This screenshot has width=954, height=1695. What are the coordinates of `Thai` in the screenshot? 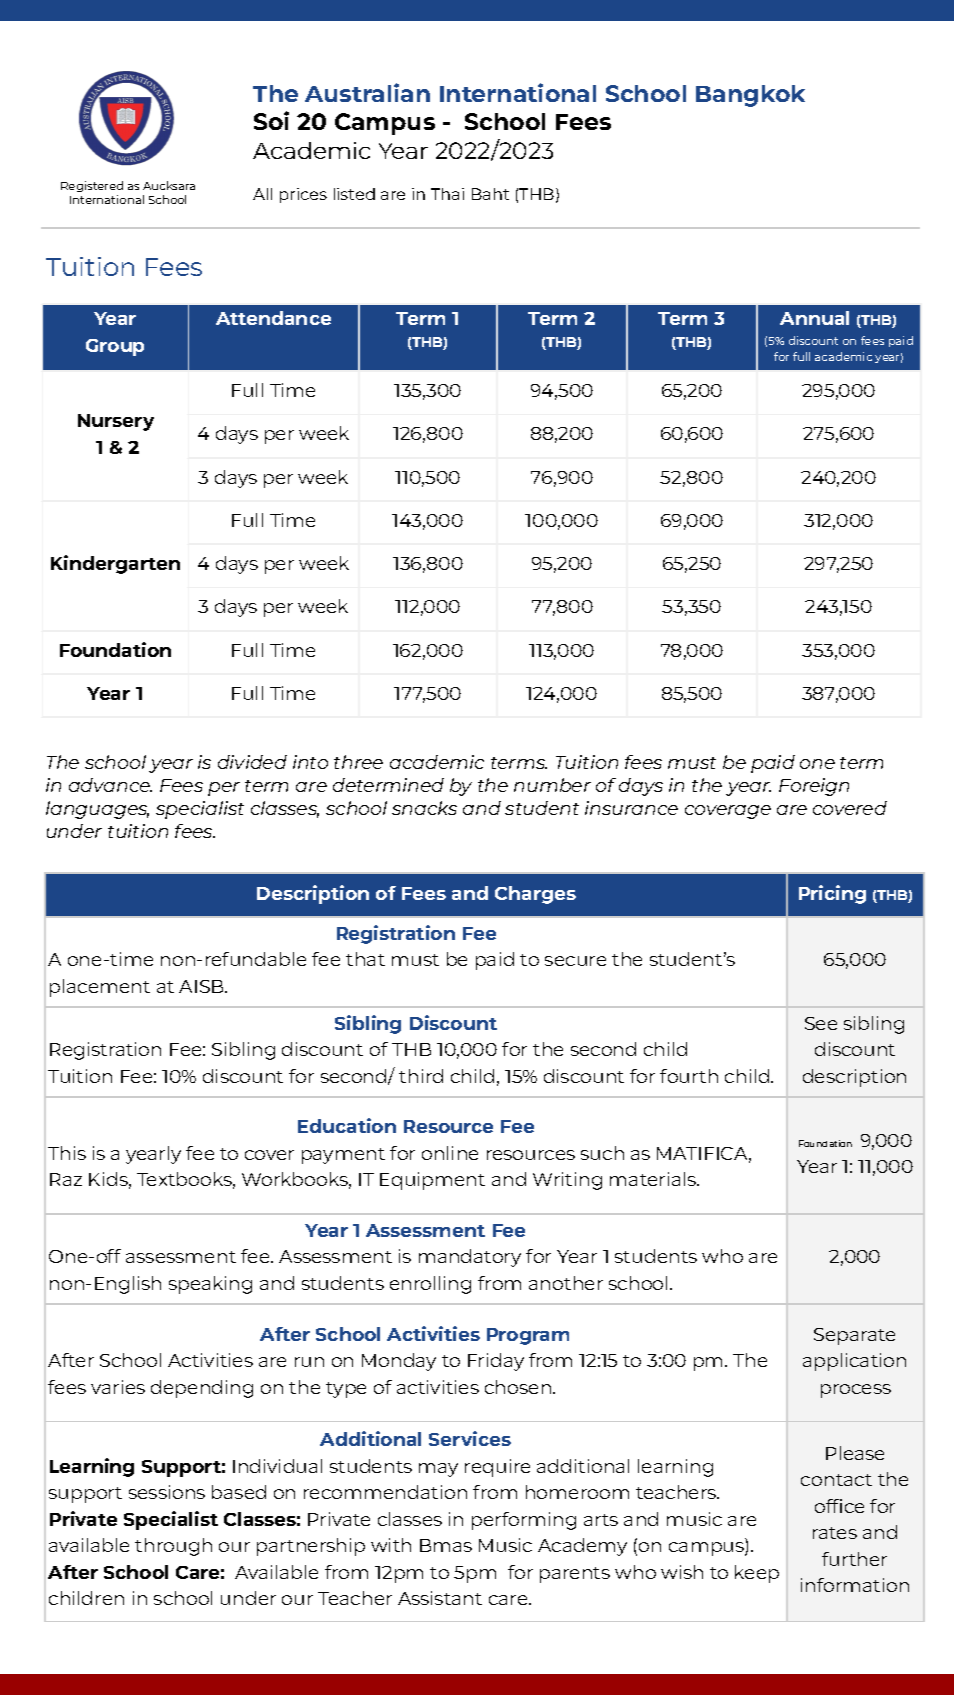 It's located at (447, 194).
